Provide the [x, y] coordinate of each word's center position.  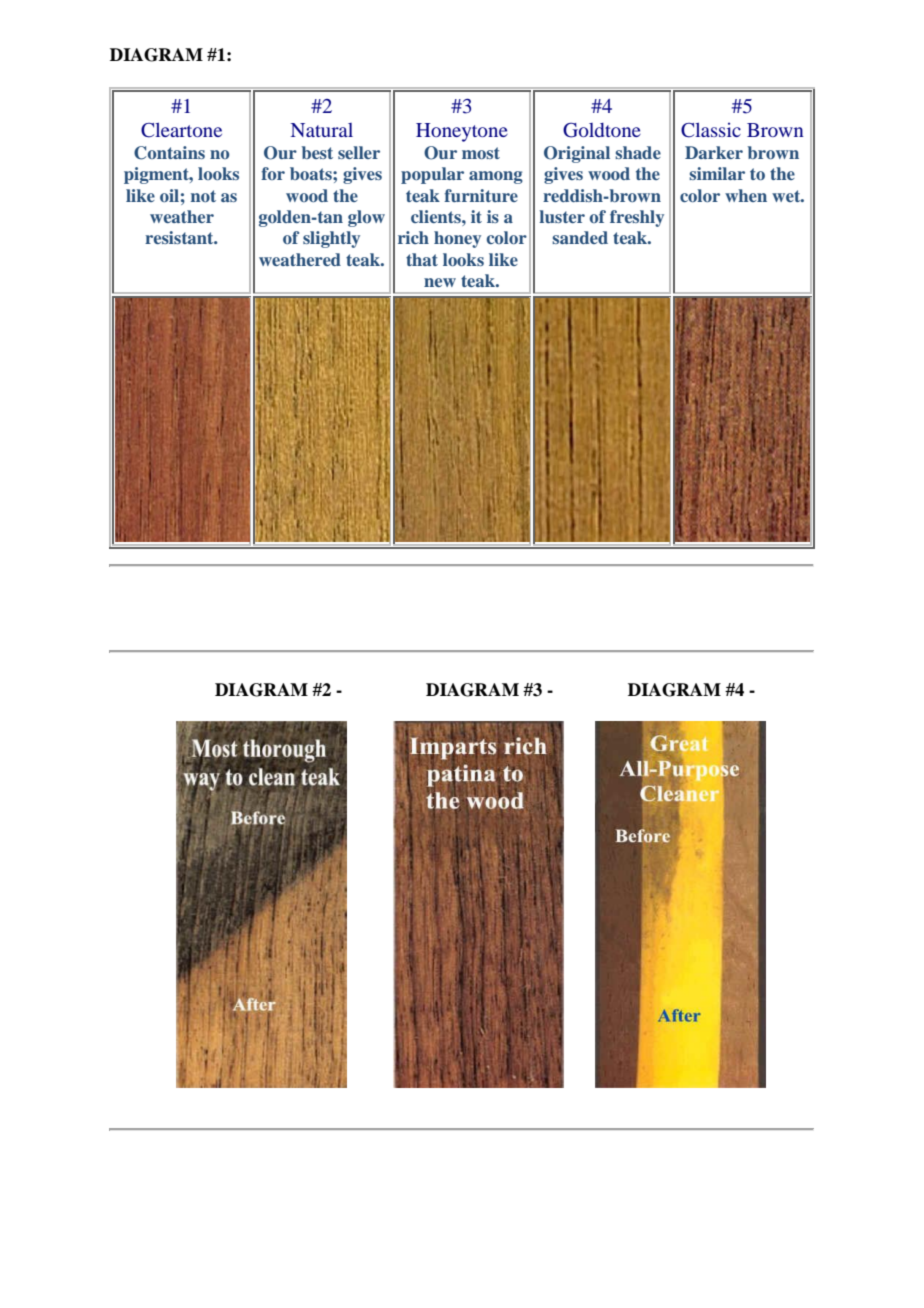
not [203, 196]
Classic [711, 130]
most [481, 153]
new [440, 282]
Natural [322, 130]
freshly [637, 218]
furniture [481, 195]
